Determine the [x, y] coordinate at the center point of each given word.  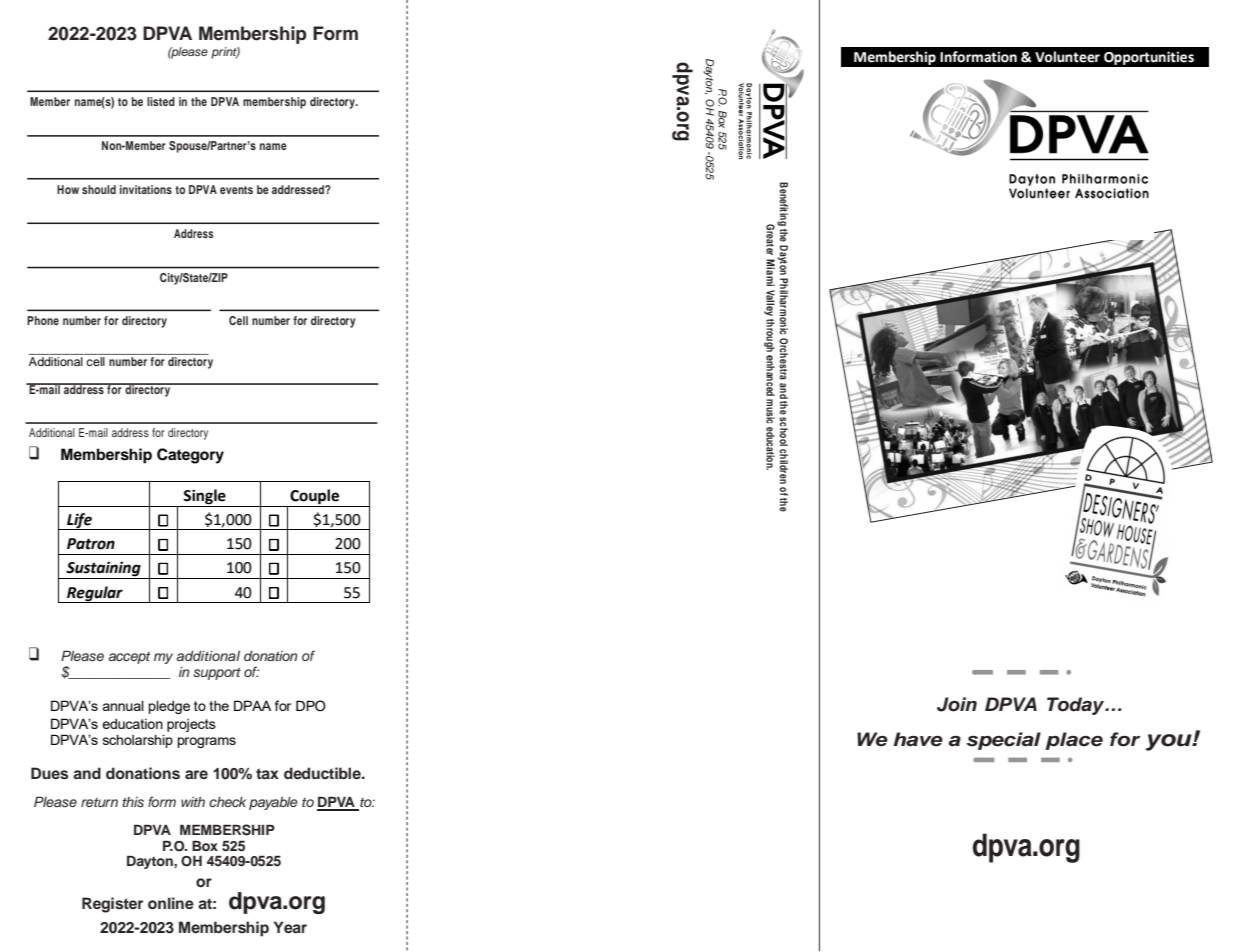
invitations [146, 189]
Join [957, 704]
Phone [43, 320]
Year [290, 927]
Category [190, 456]
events [236, 190]
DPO [311, 706]
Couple [315, 498]
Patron [91, 544]
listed [161, 101]
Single [205, 498]
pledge [169, 707]
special [1004, 741]
